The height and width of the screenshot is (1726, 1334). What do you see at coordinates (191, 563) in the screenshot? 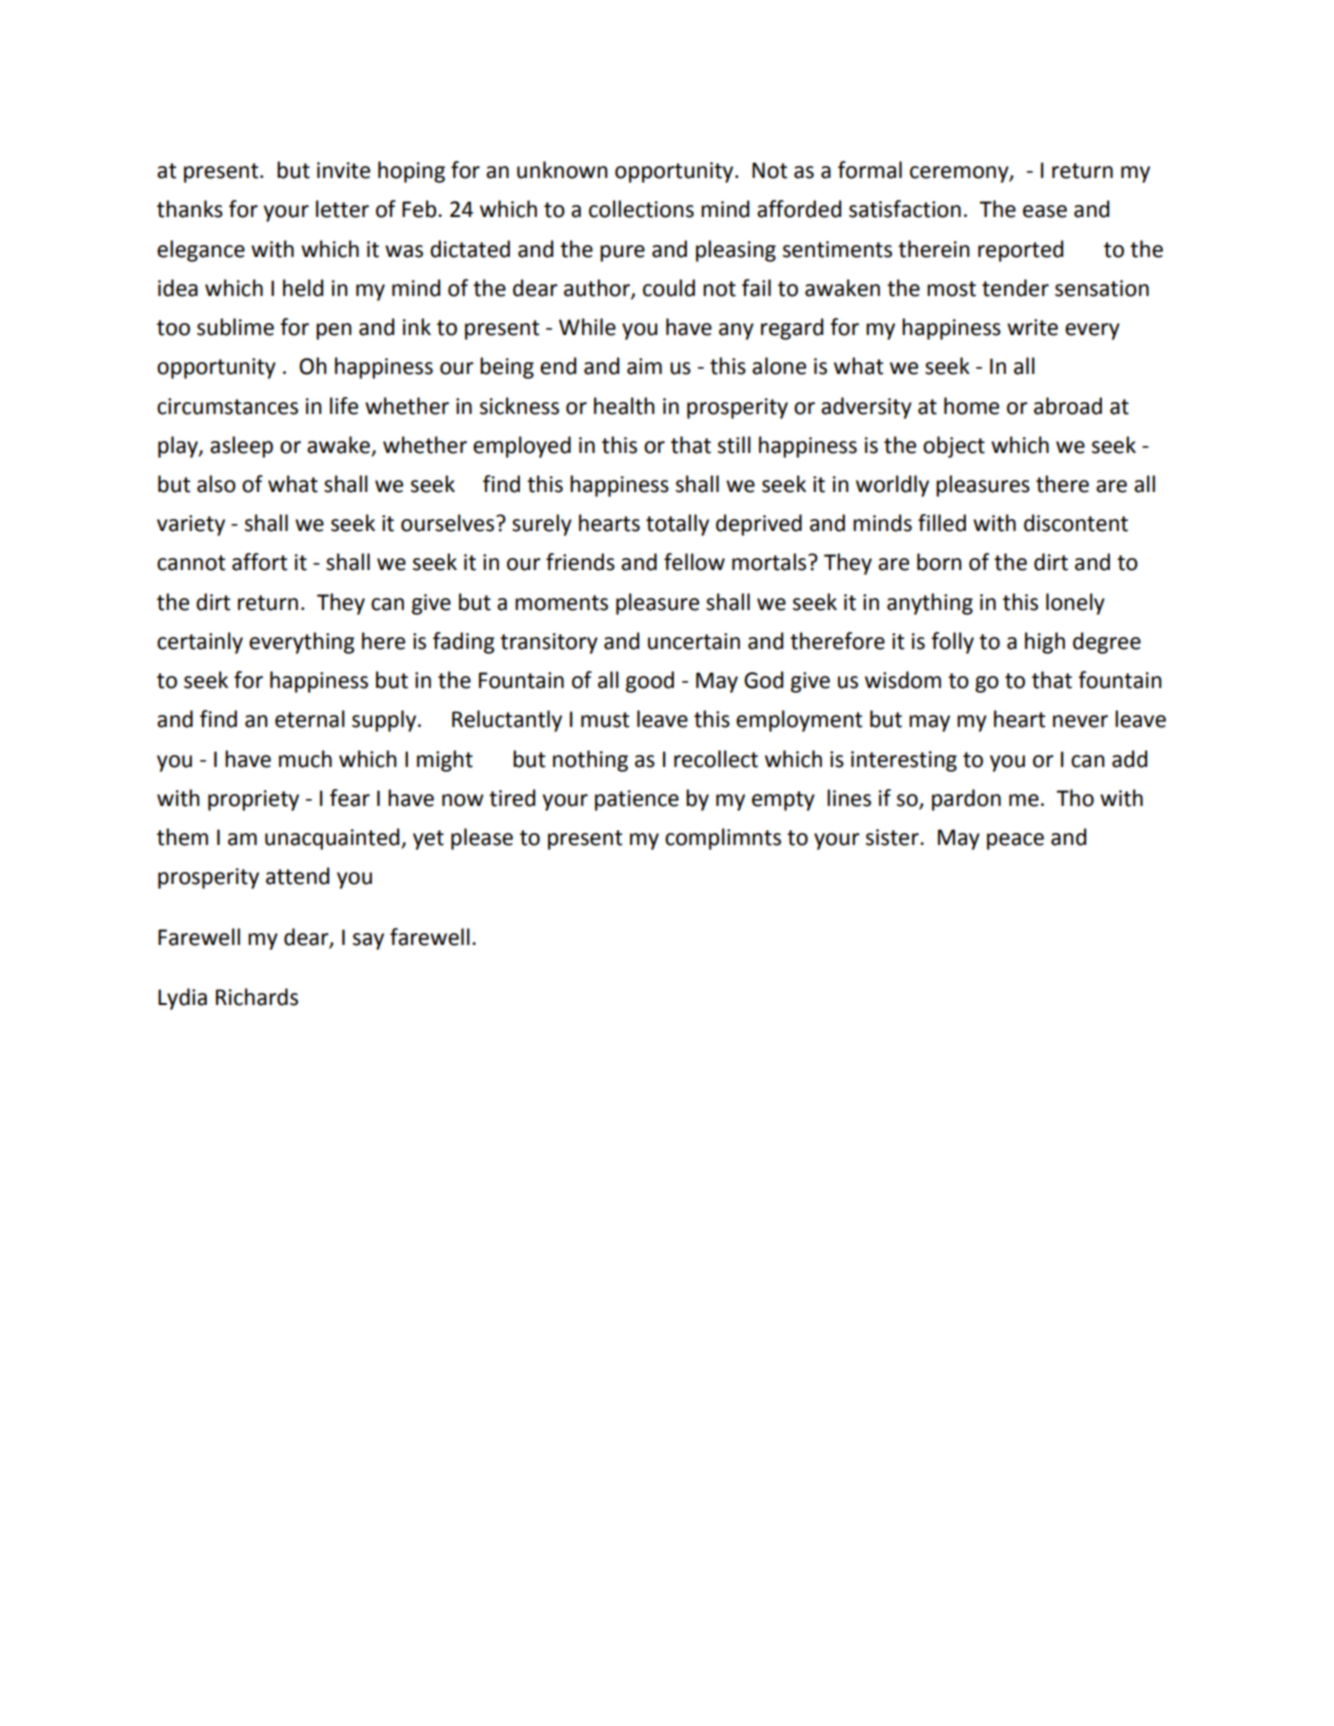
I see `cannot` at bounding box center [191, 563].
